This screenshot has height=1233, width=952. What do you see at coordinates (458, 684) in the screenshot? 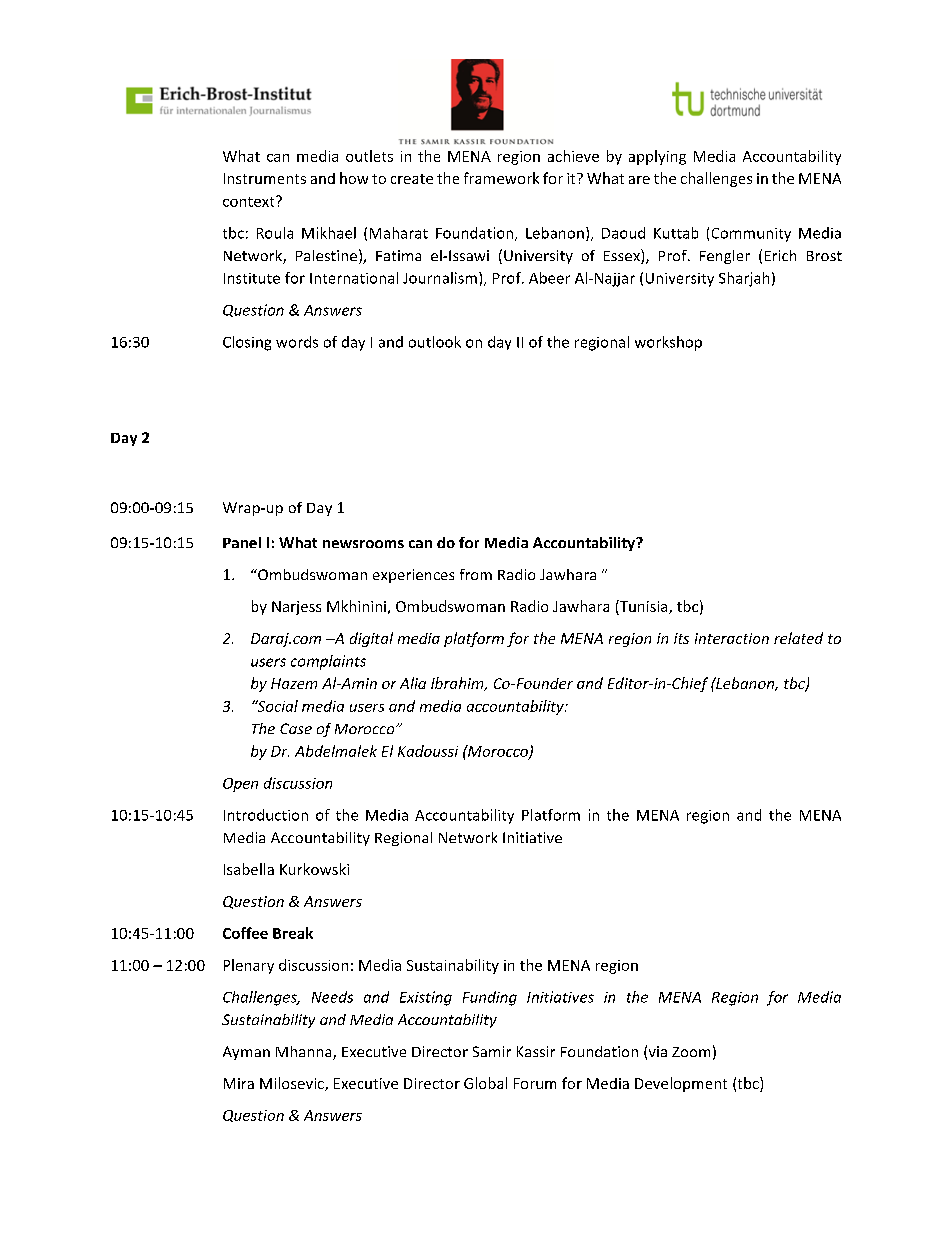
I see `Ibrahim` at bounding box center [458, 684].
